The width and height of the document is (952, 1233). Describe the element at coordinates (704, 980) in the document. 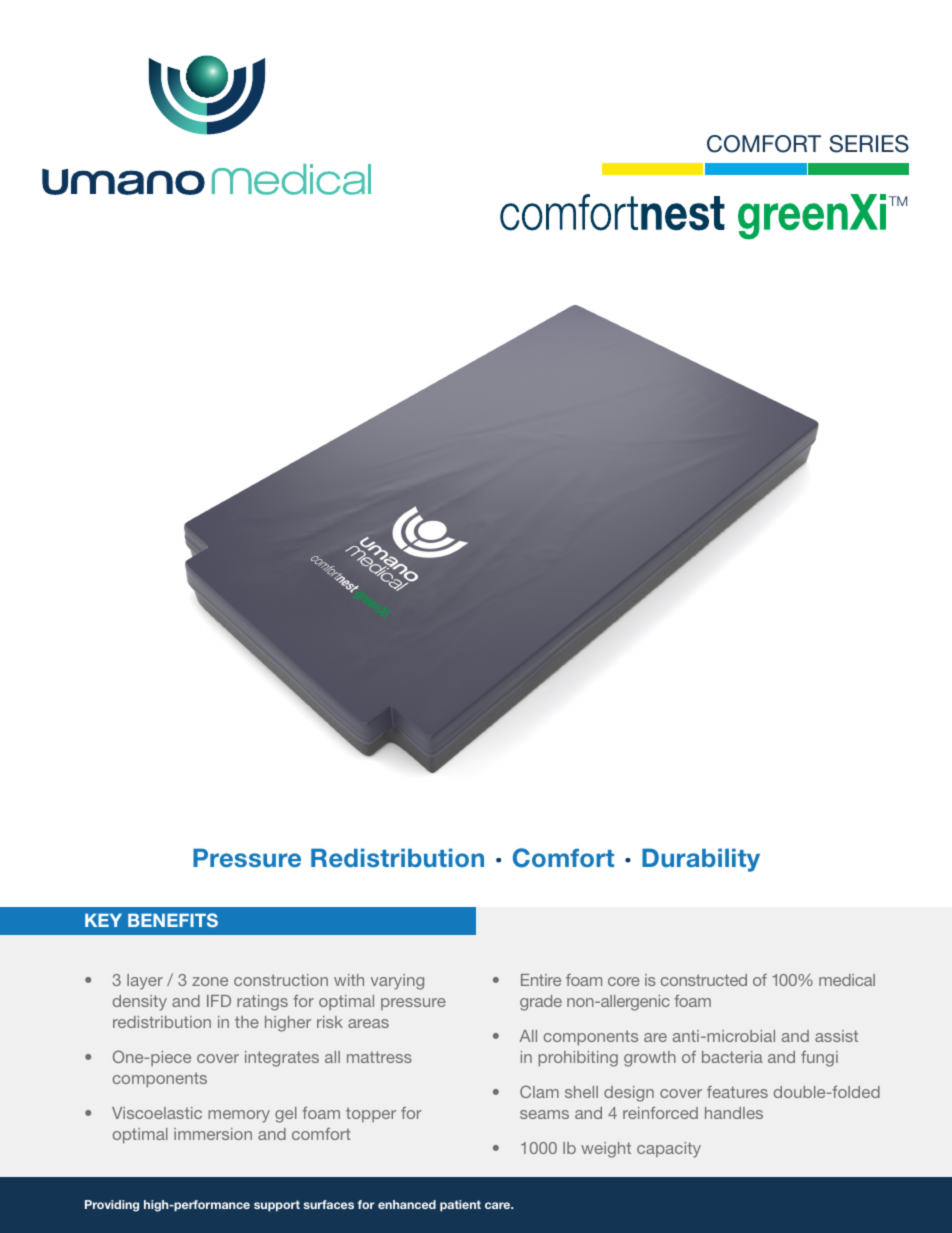

I see `constructed` at that location.
